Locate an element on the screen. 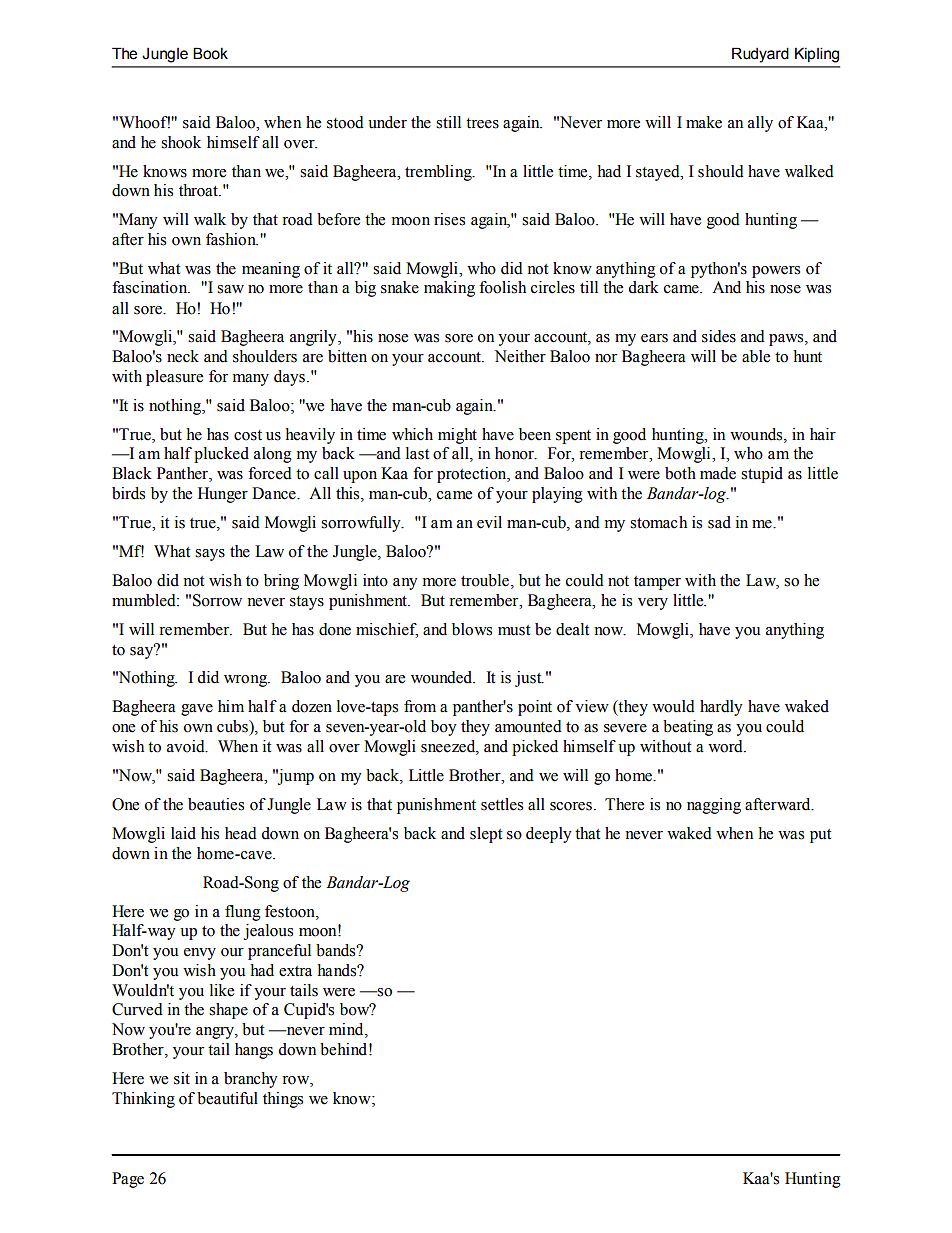 Image resolution: width=952 pixels, height=1233 pixels. might is located at coordinates (457, 436).
